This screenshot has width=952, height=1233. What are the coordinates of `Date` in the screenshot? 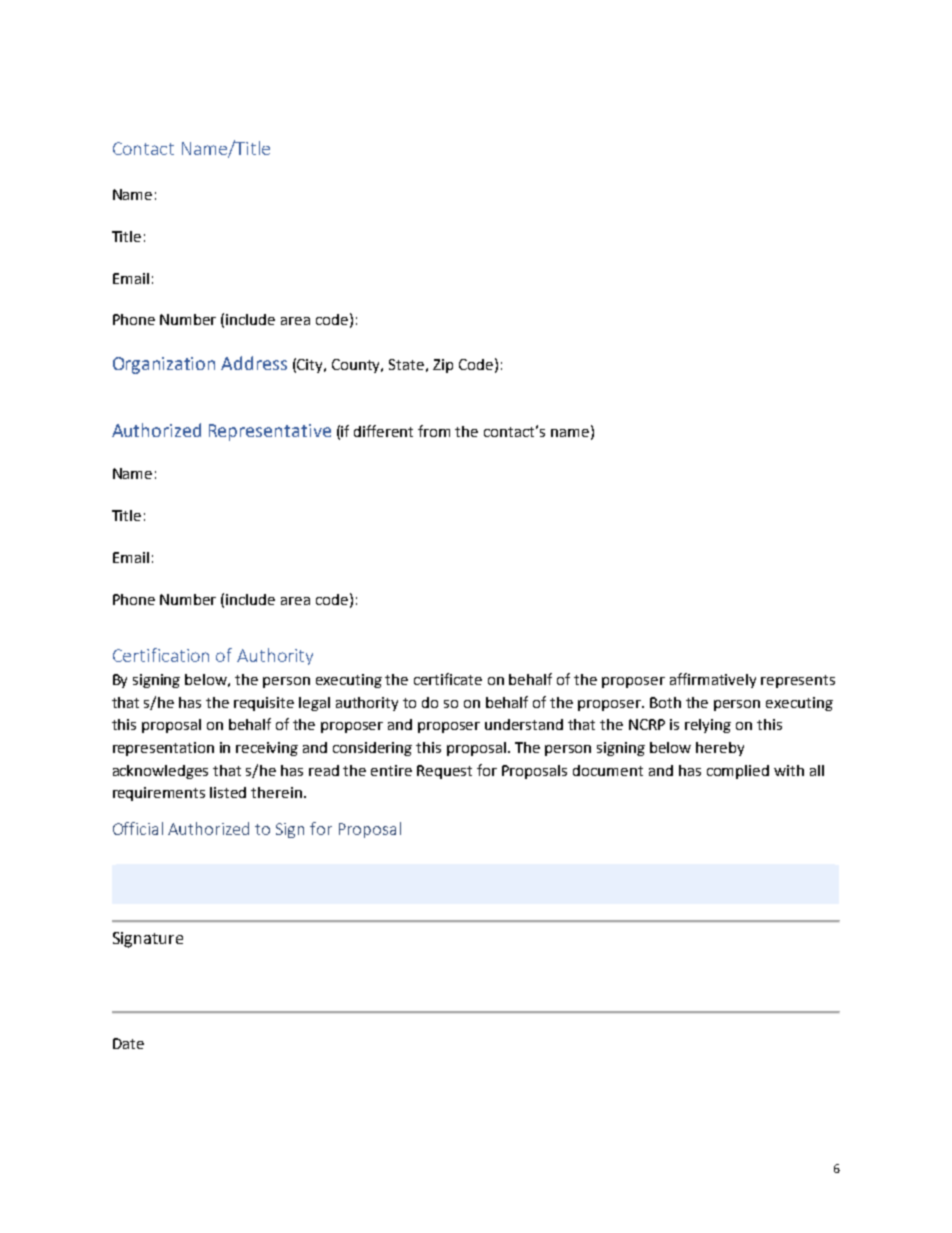 It's located at (128, 1043).
